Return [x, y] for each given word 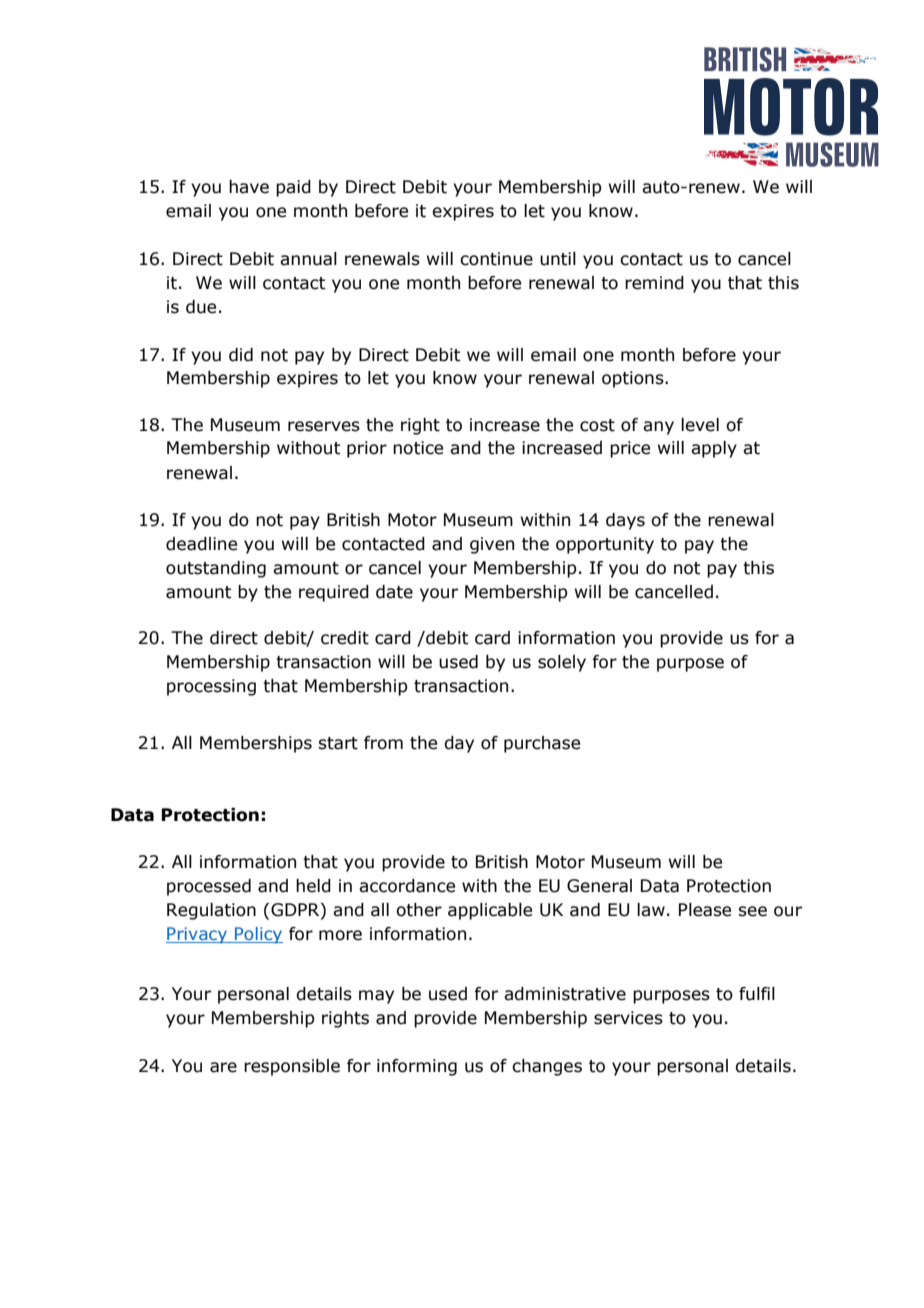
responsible [292, 1067]
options [634, 379]
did [241, 355]
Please [705, 910]
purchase [542, 744]
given [492, 545]
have [249, 187]
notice [418, 448]
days [625, 521]
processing [211, 687]
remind [654, 283]
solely [562, 663]
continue [496, 259]
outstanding [216, 569]
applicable [490, 911]
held [313, 886]
